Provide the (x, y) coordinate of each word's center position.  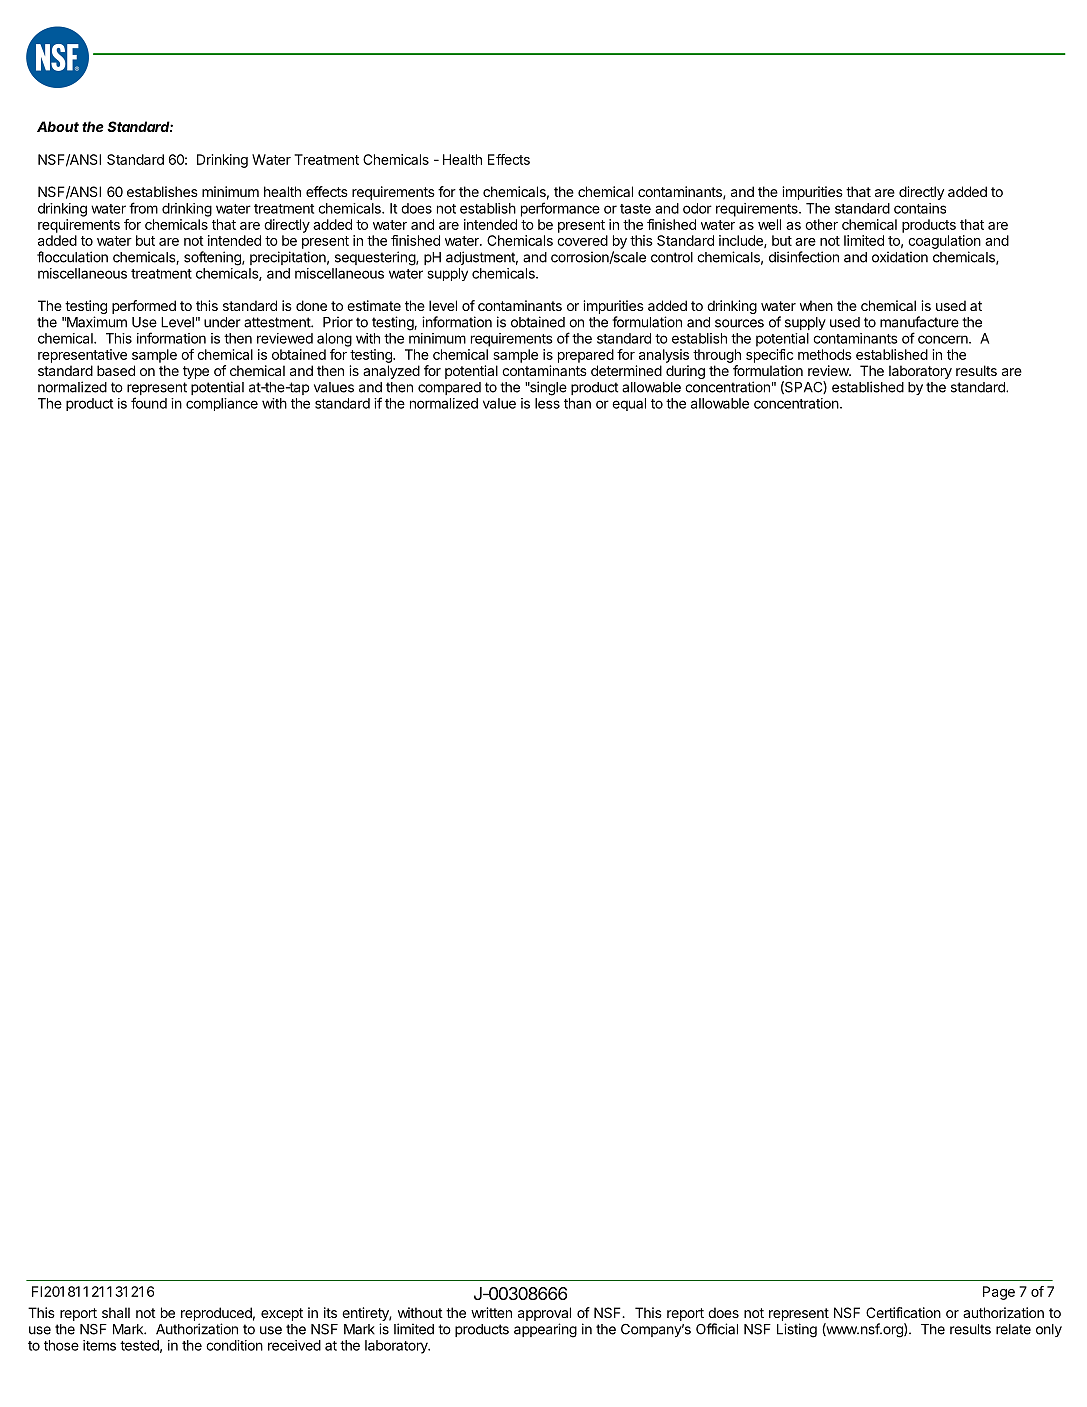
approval (544, 1314)
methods (825, 354)
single (547, 388)
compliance (222, 404)
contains (920, 208)
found (149, 403)
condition (234, 1345)
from (143, 208)
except (282, 1314)
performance (560, 209)
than (577, 403)
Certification (903, 1312)
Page (999, 1293)
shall (116, 1312)
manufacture (919, 322)
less (547, 403)
